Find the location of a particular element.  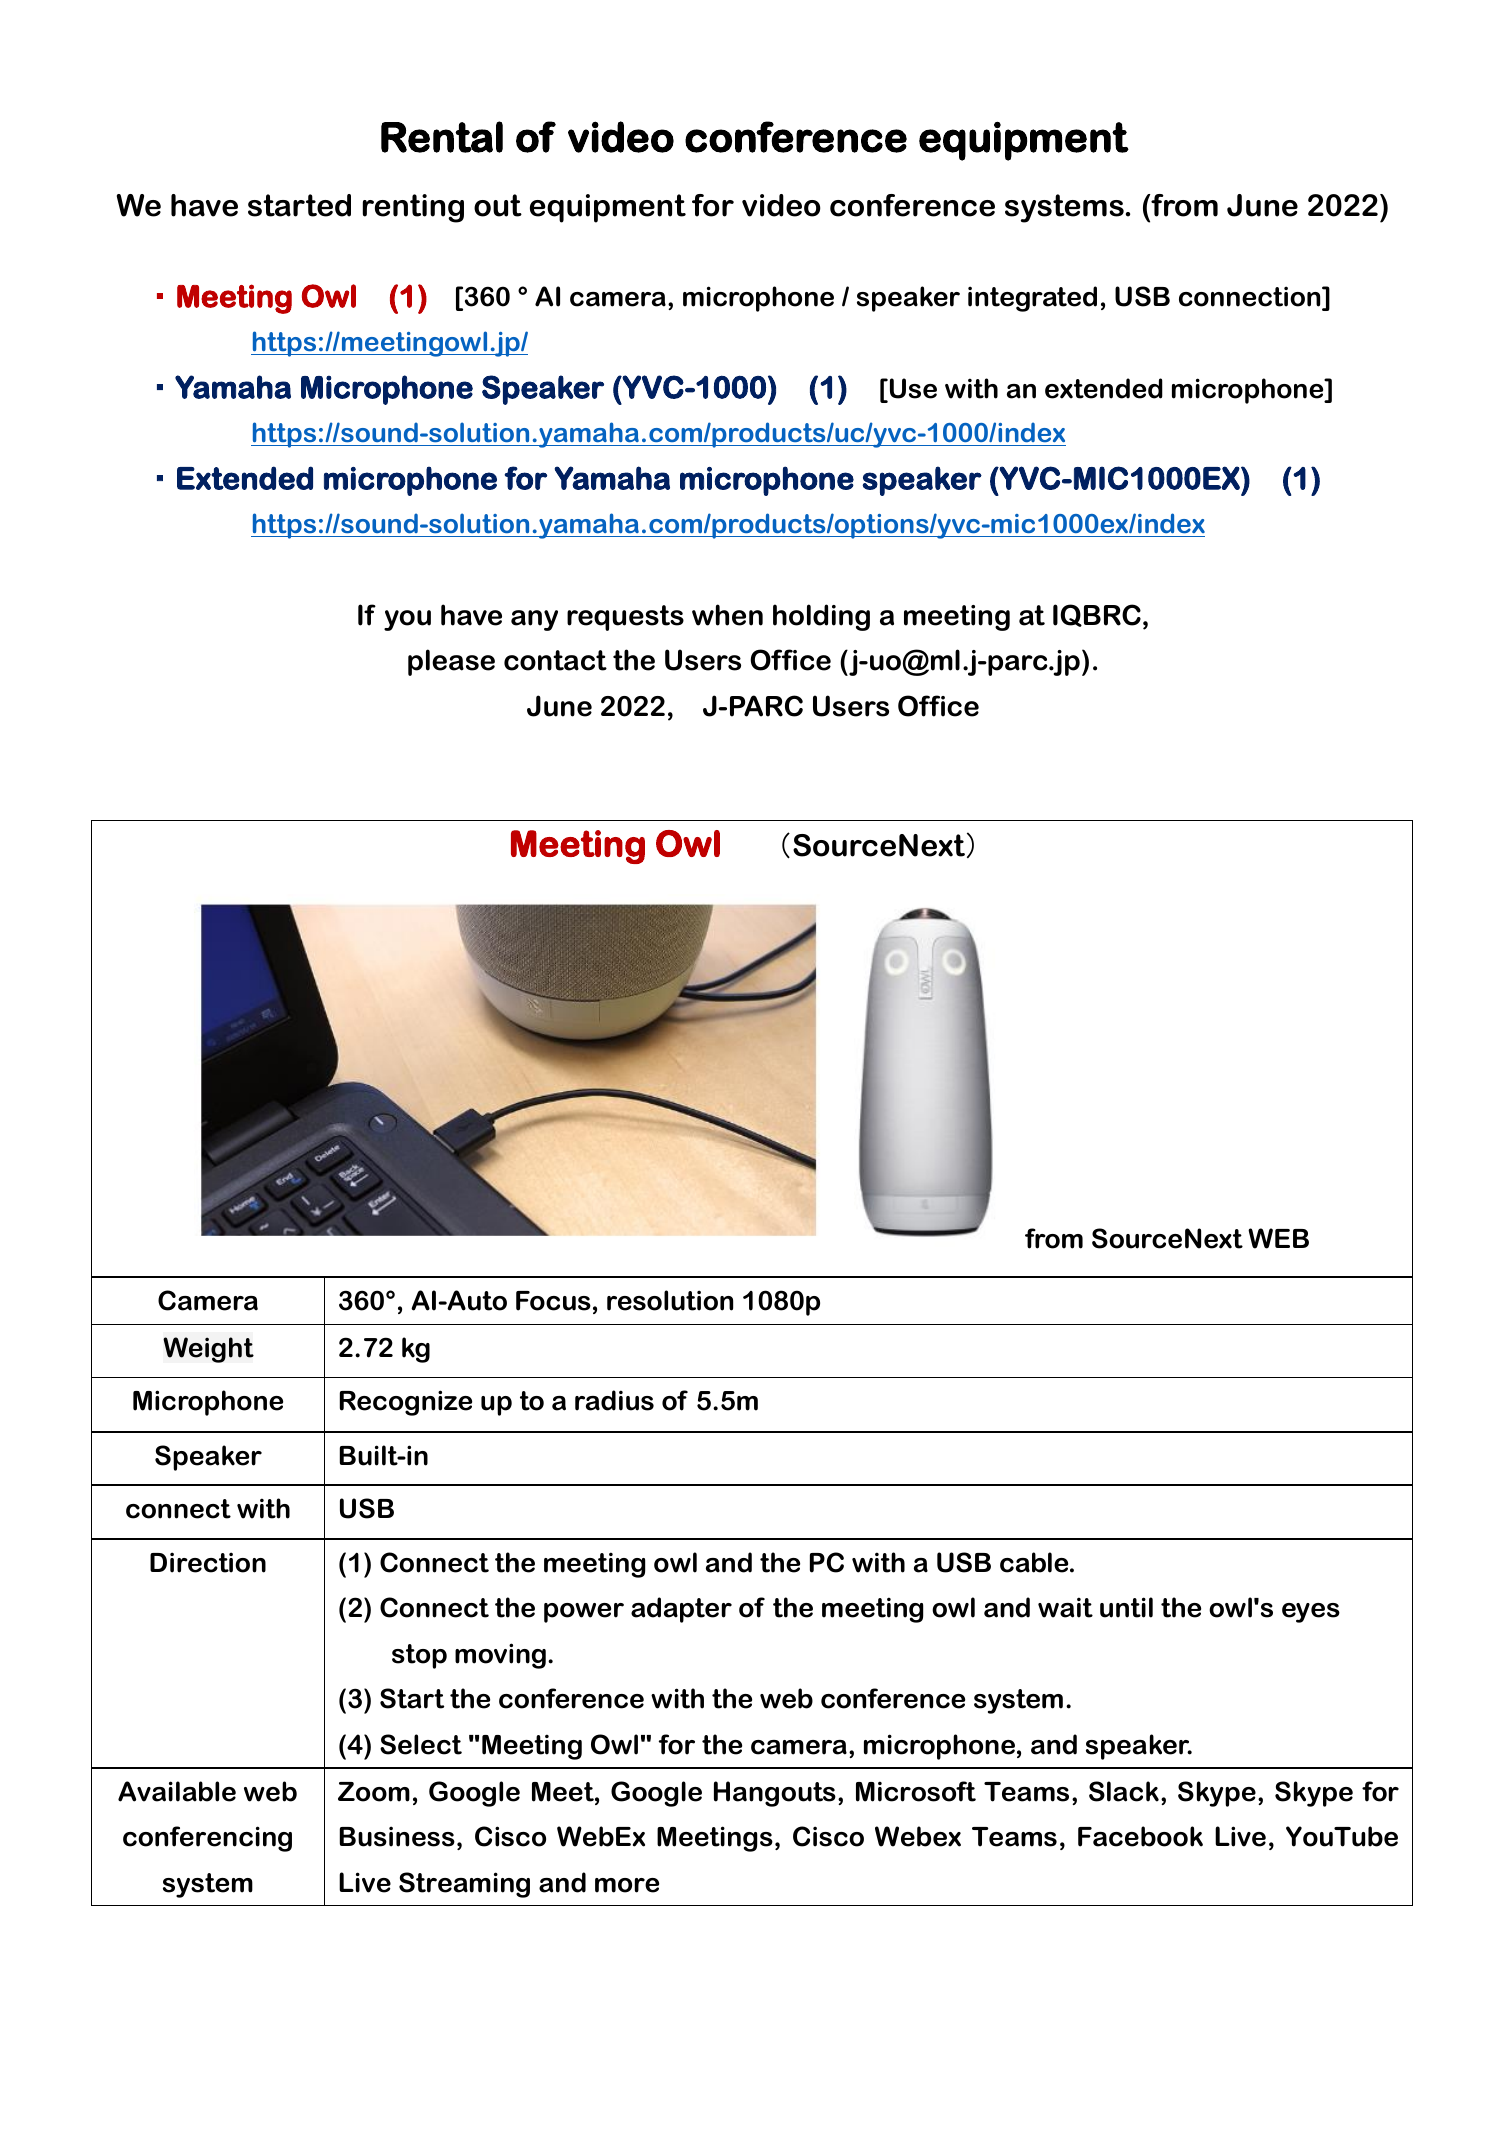

when is located at coordinates (727, 615).
